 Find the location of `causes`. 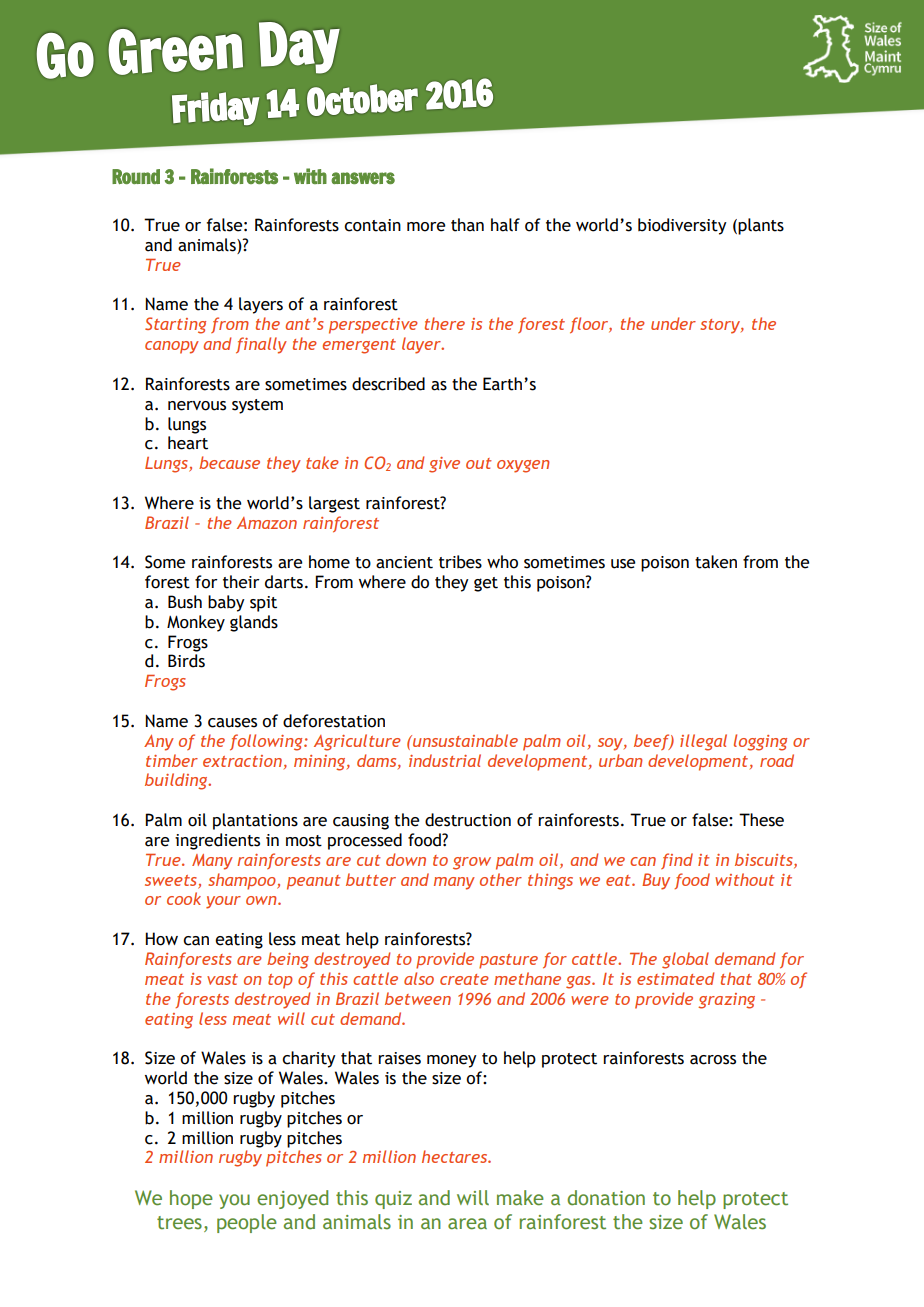

causes is located at coordinates (232, 723).
